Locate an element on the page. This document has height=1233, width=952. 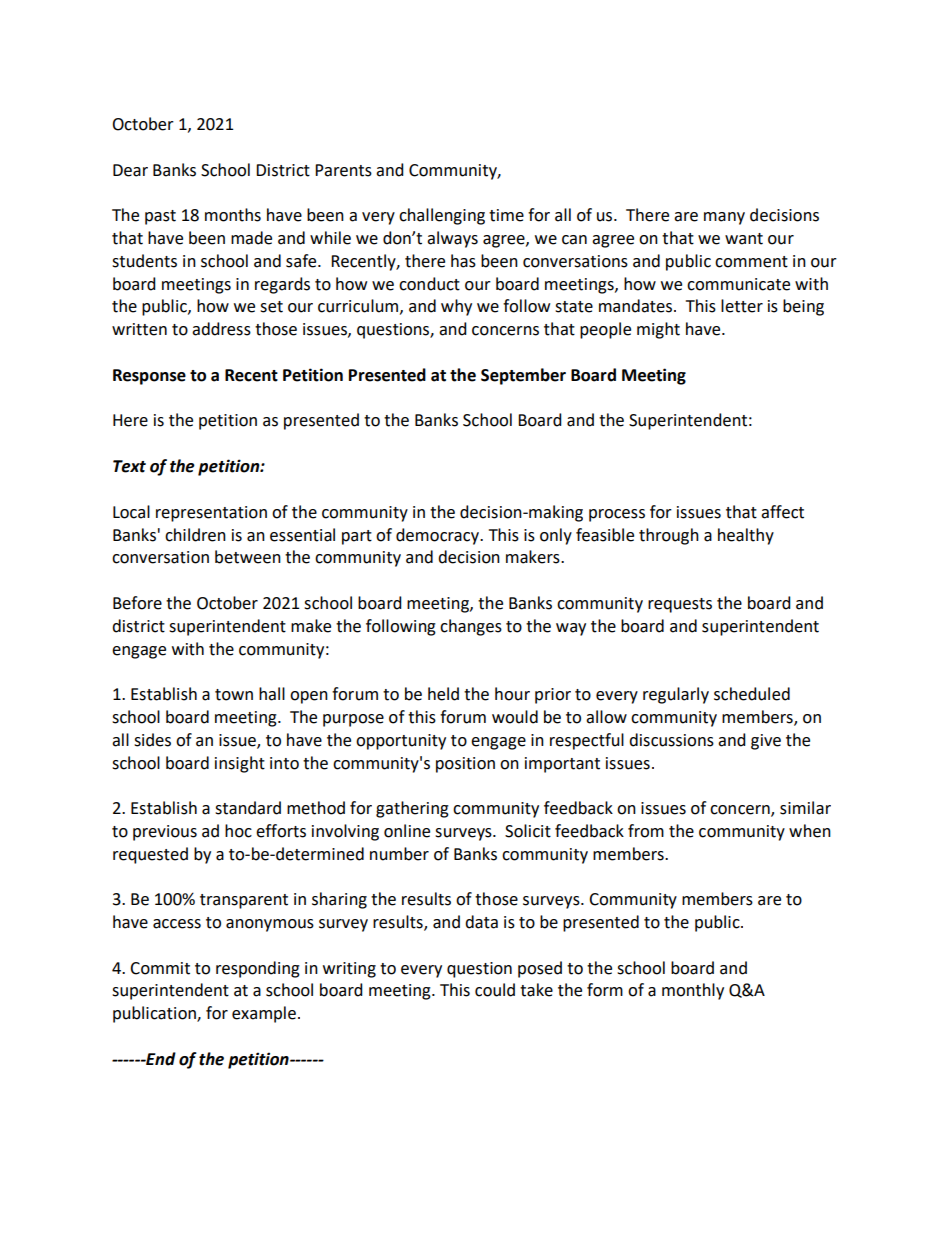
requests is located at coordinates (680, 605).
